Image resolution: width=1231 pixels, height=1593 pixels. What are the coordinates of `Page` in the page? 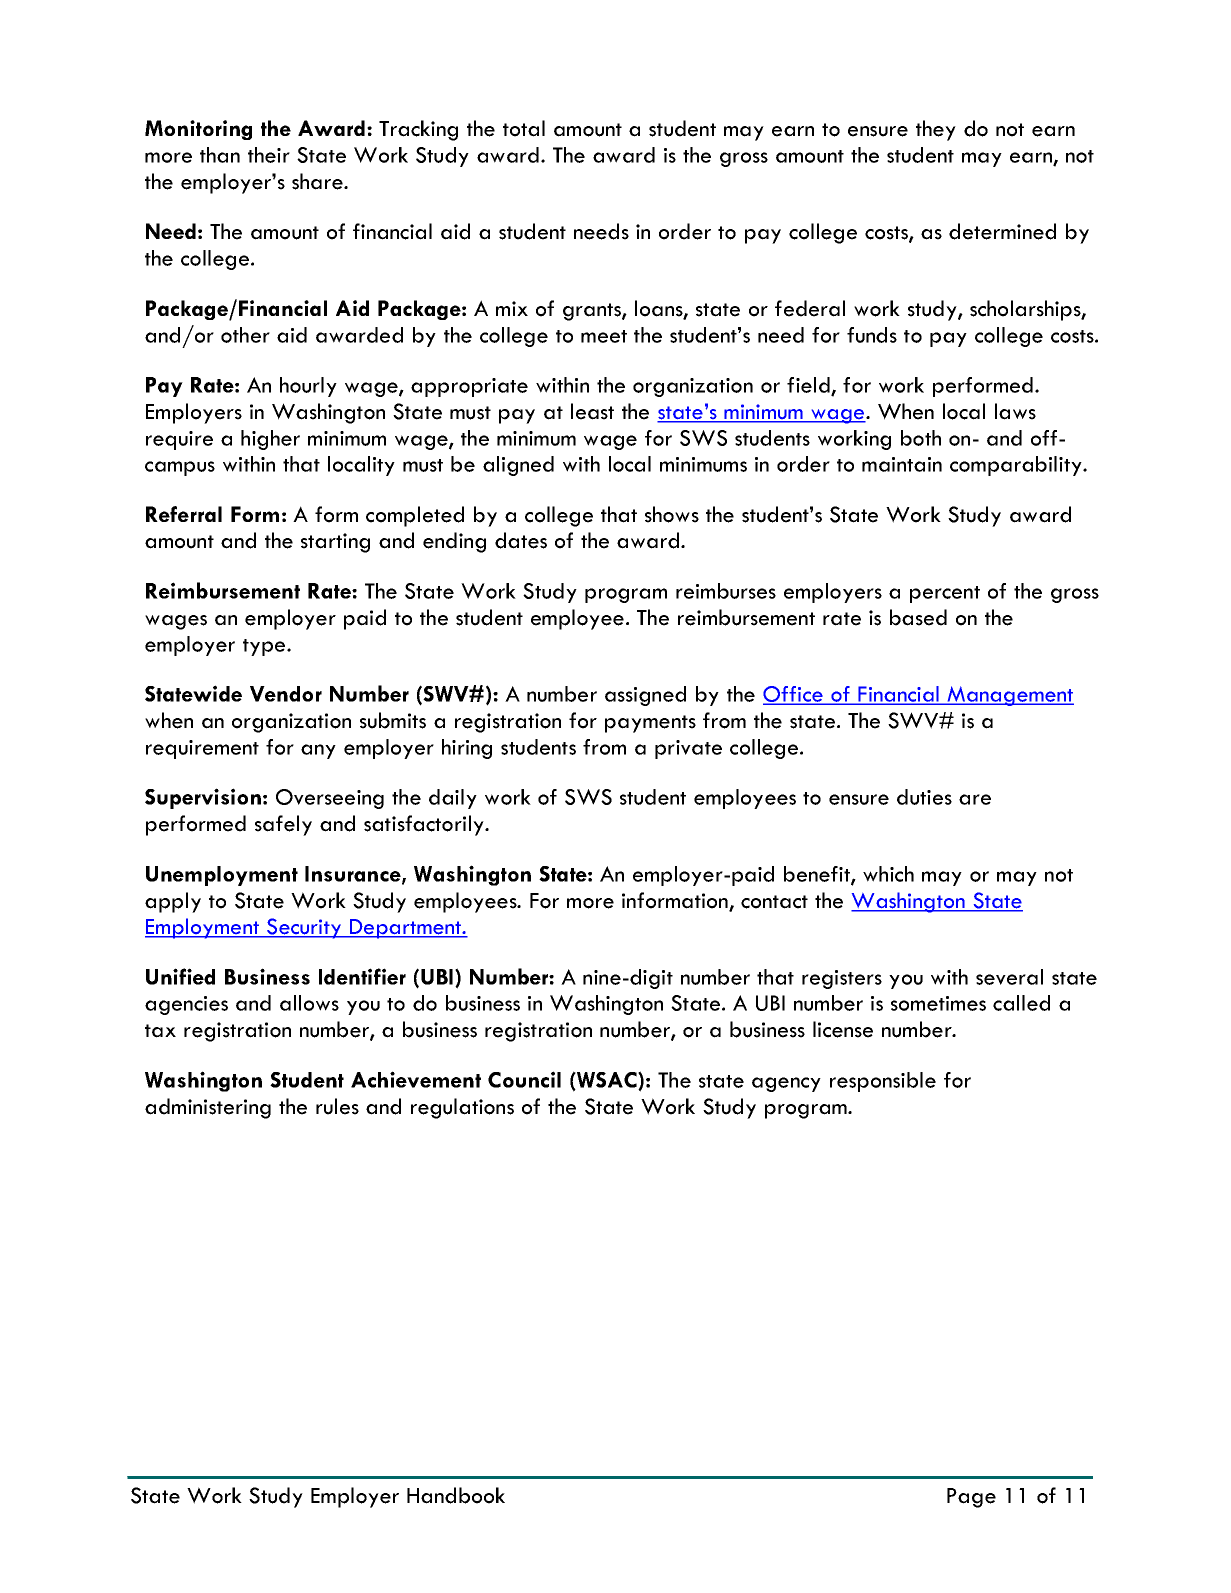 It's located at (971, 1498).
